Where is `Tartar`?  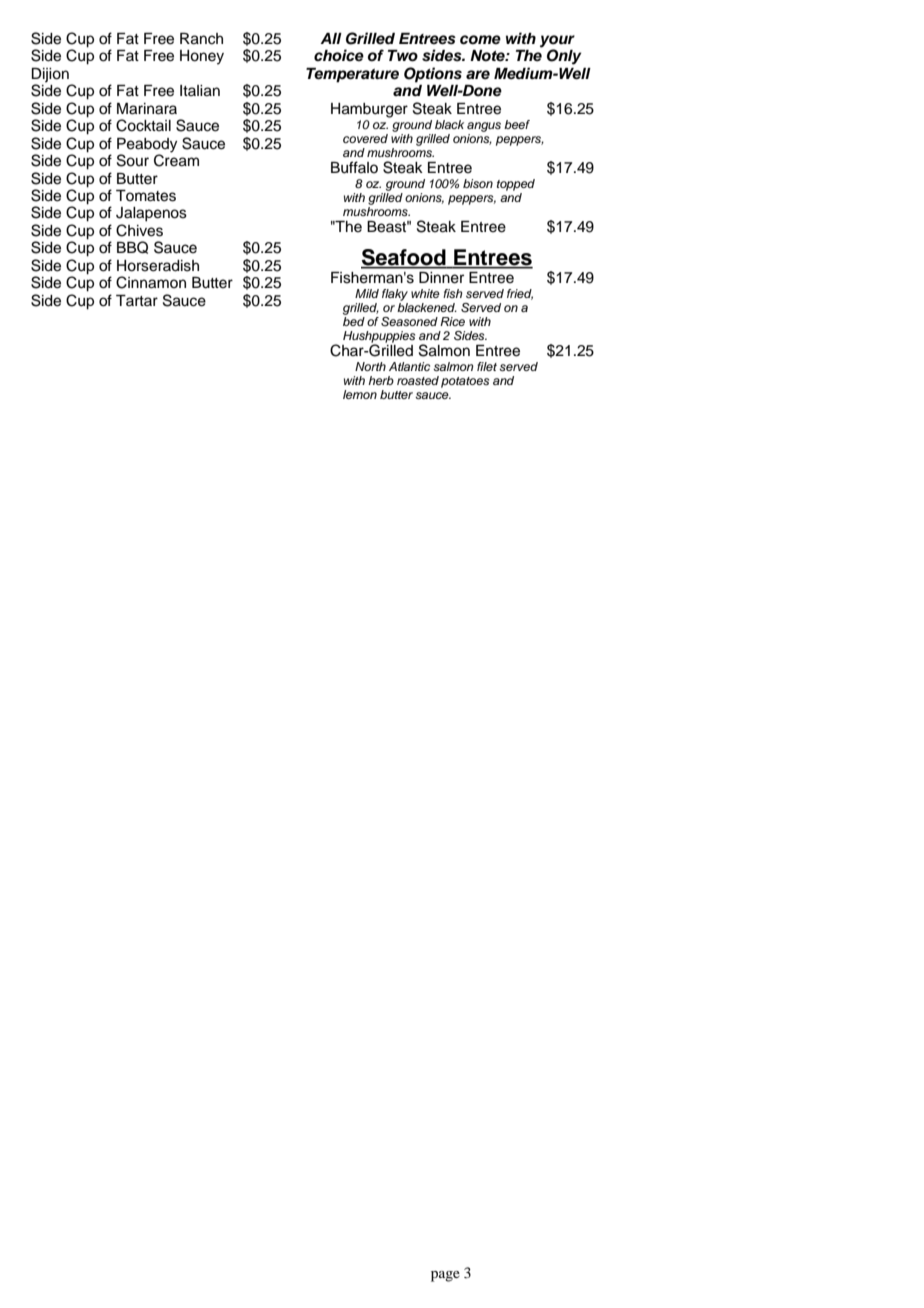 Tartar is located at coordinates (137, 300).
